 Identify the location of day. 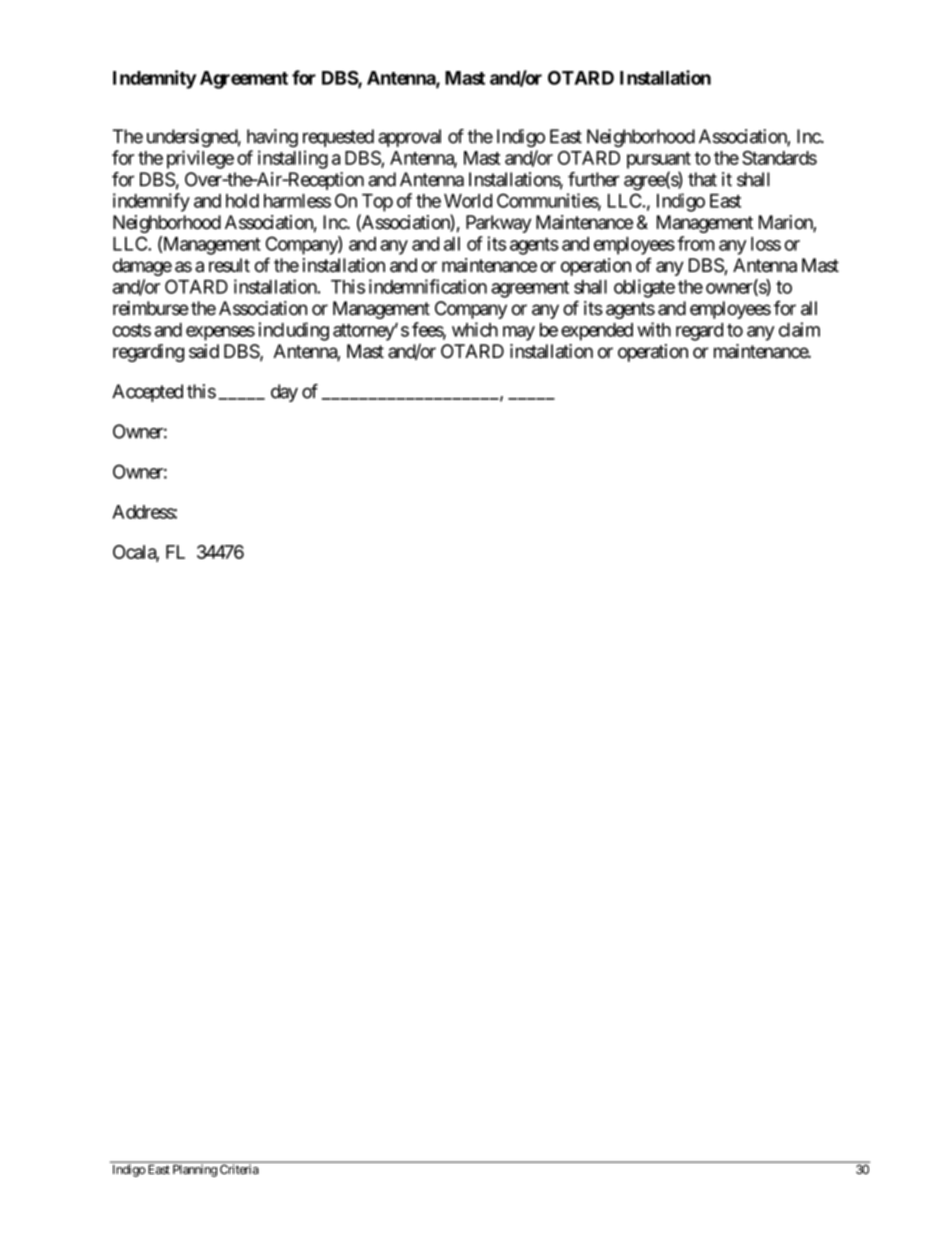
(284, 393).
